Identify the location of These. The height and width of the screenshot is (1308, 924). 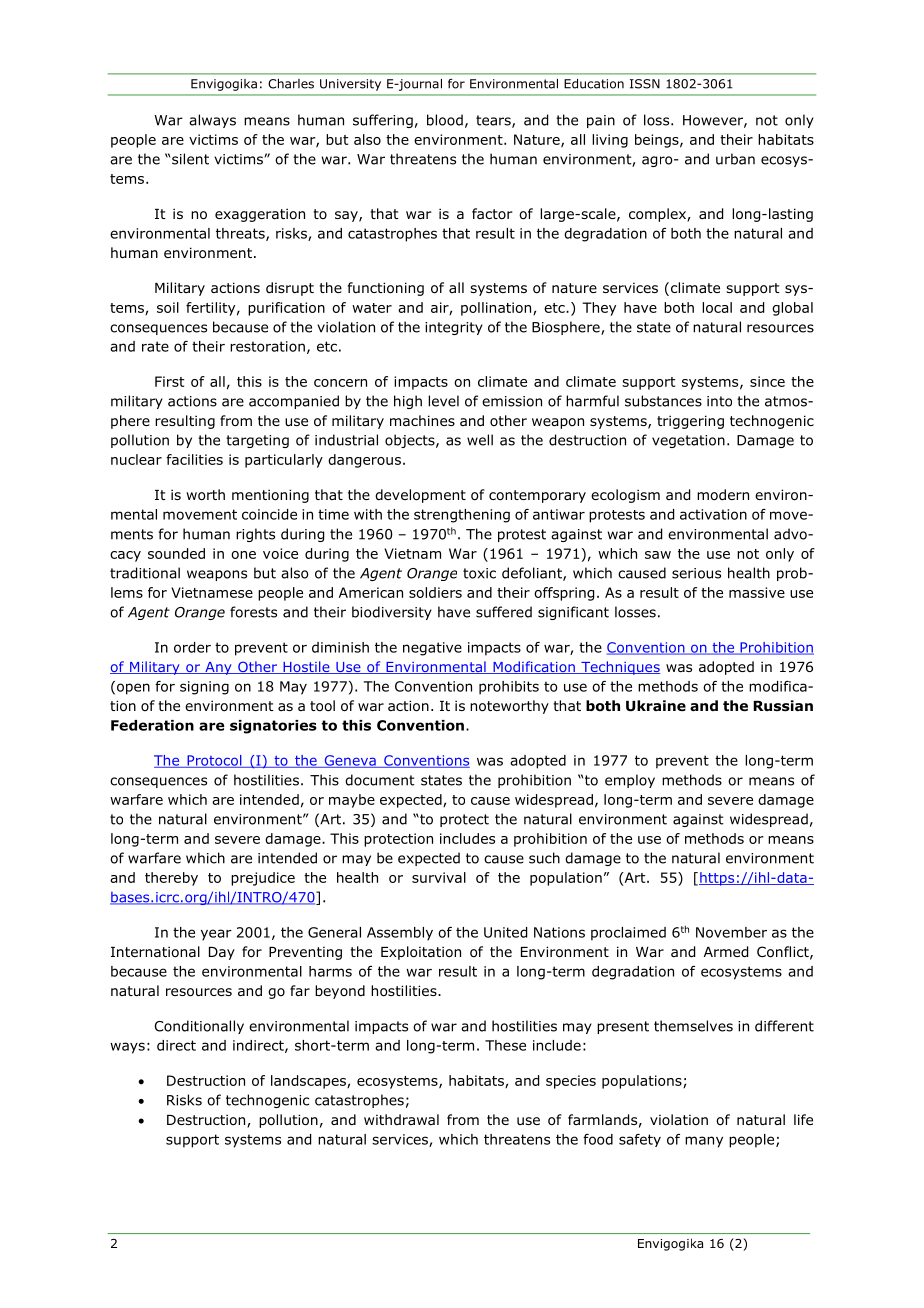
(505, 1045).
